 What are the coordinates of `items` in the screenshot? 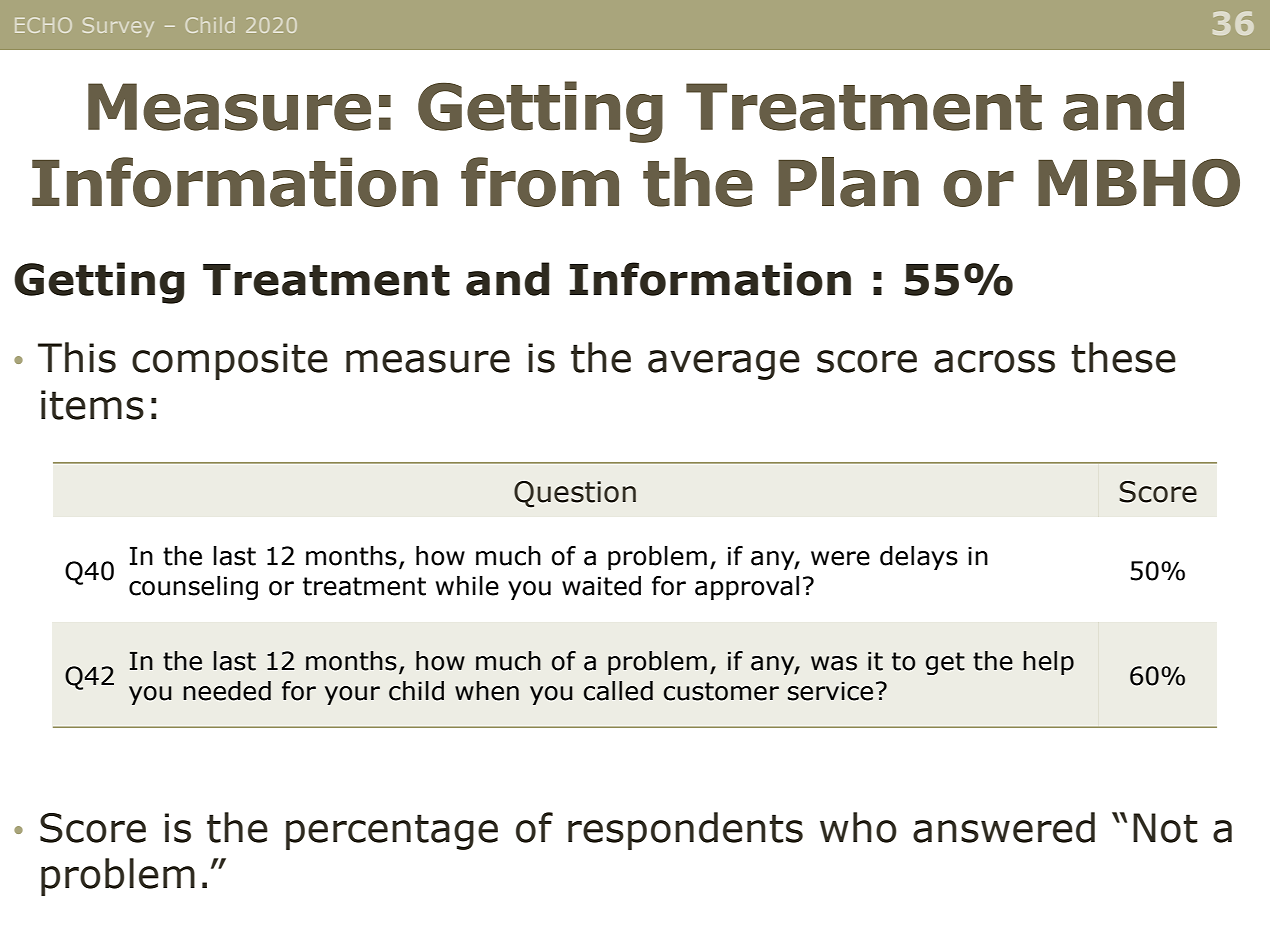 It's located at (92, 405).
